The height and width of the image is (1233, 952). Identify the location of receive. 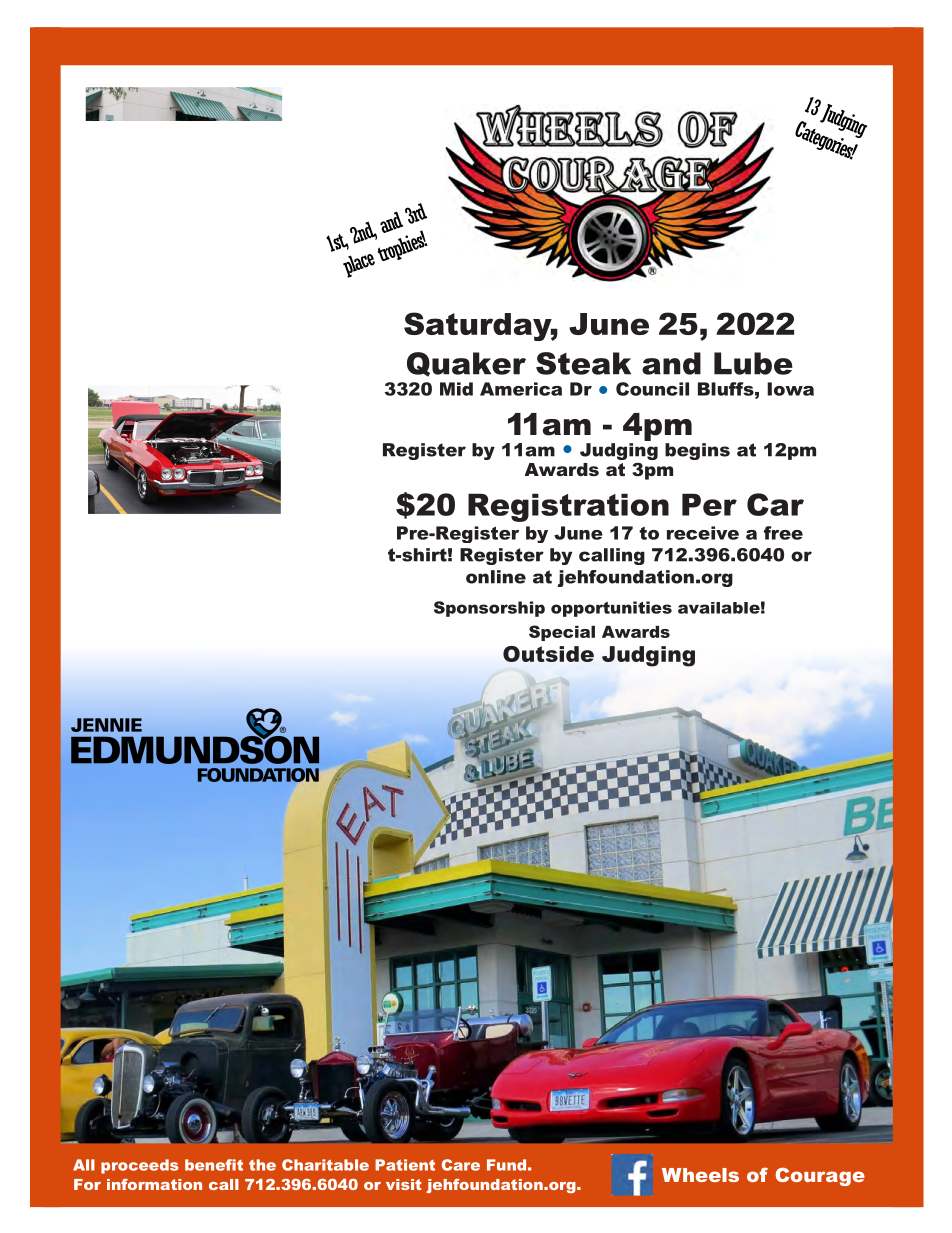
(703, 533).
